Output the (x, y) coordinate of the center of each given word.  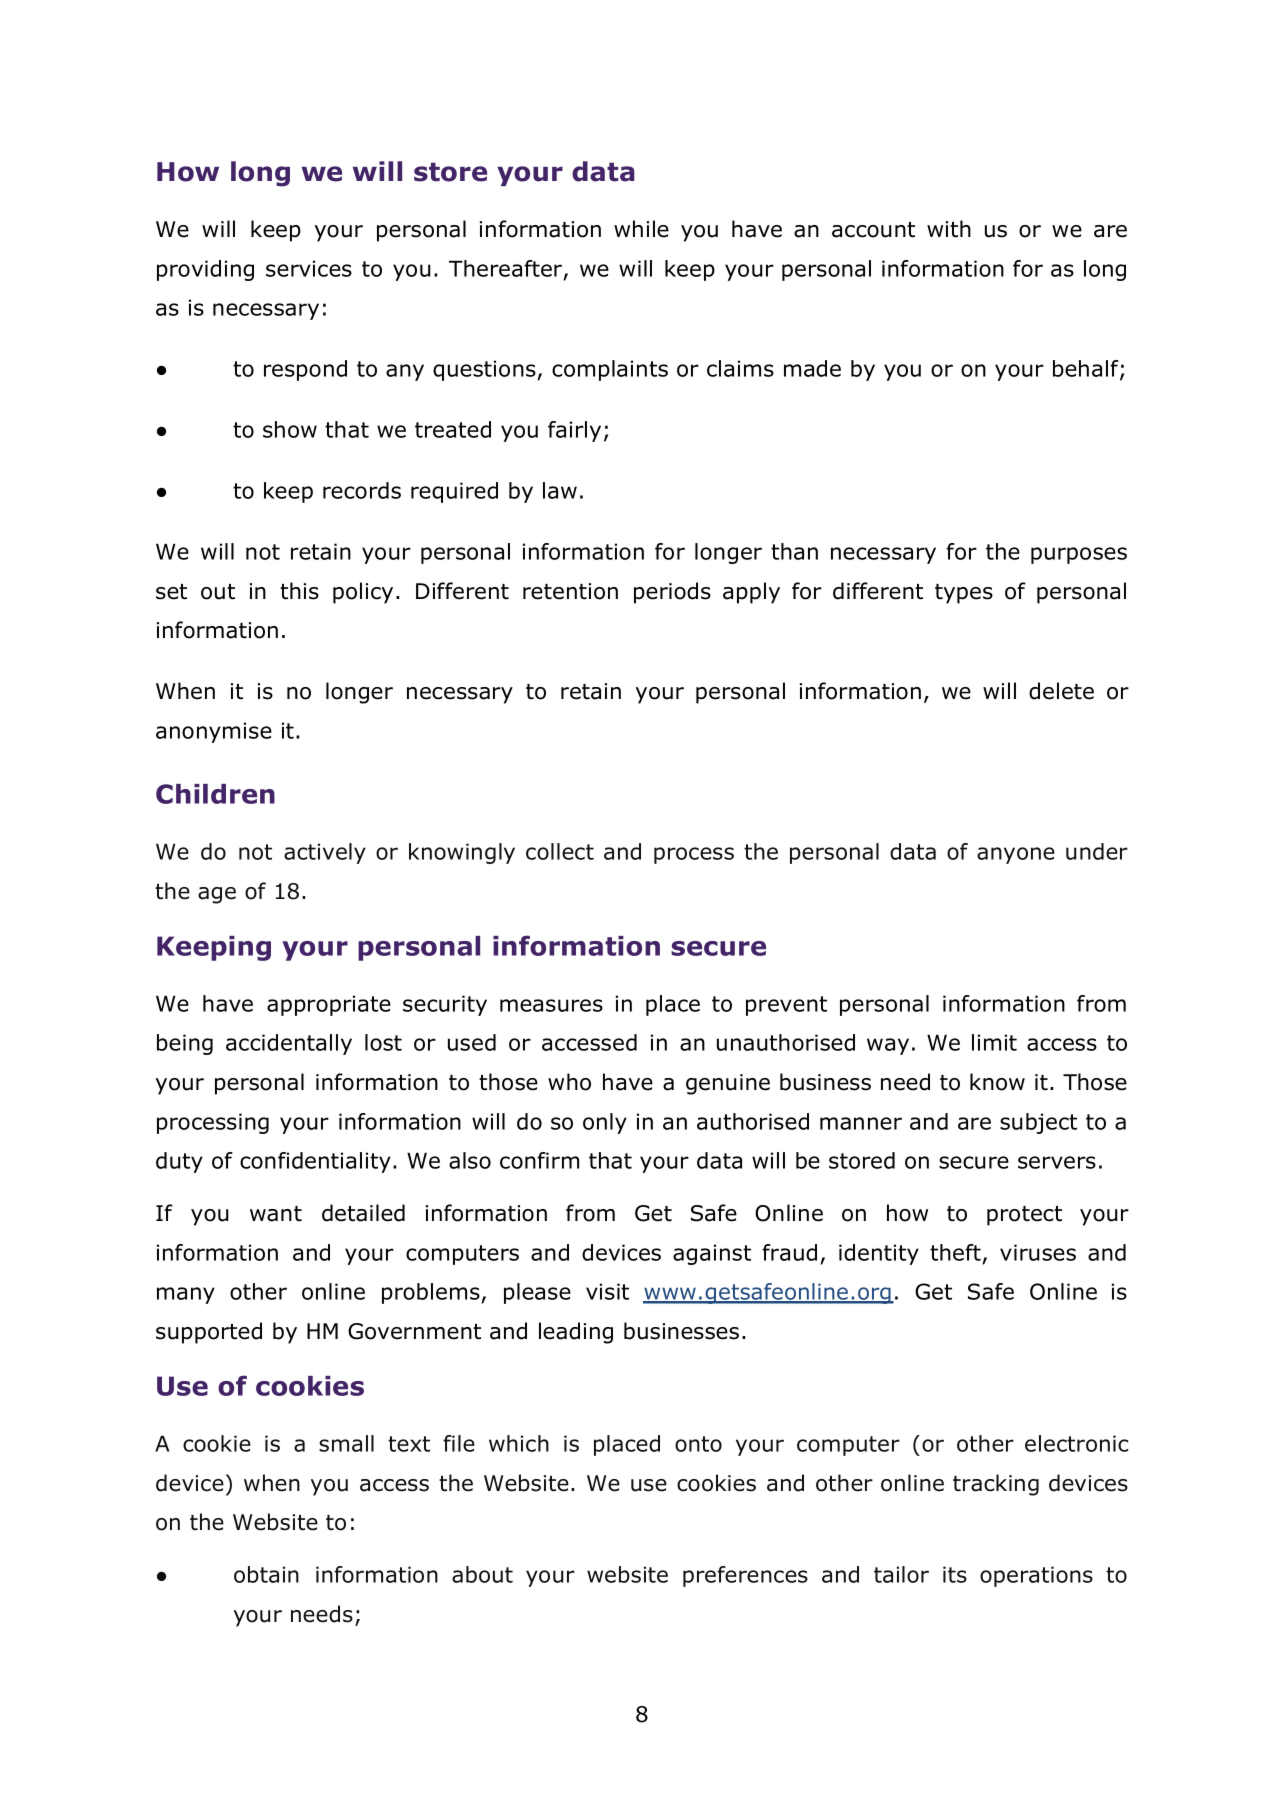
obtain (266, 1574)
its (955, 1574)
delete (1061, 691)
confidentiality (315, 1162)
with (949, 229)
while (641, 229)
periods (672, 593)
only (605, 1123)
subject (1038, 1123)
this (299, 591)
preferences (745, 1576)
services (309, 268)
